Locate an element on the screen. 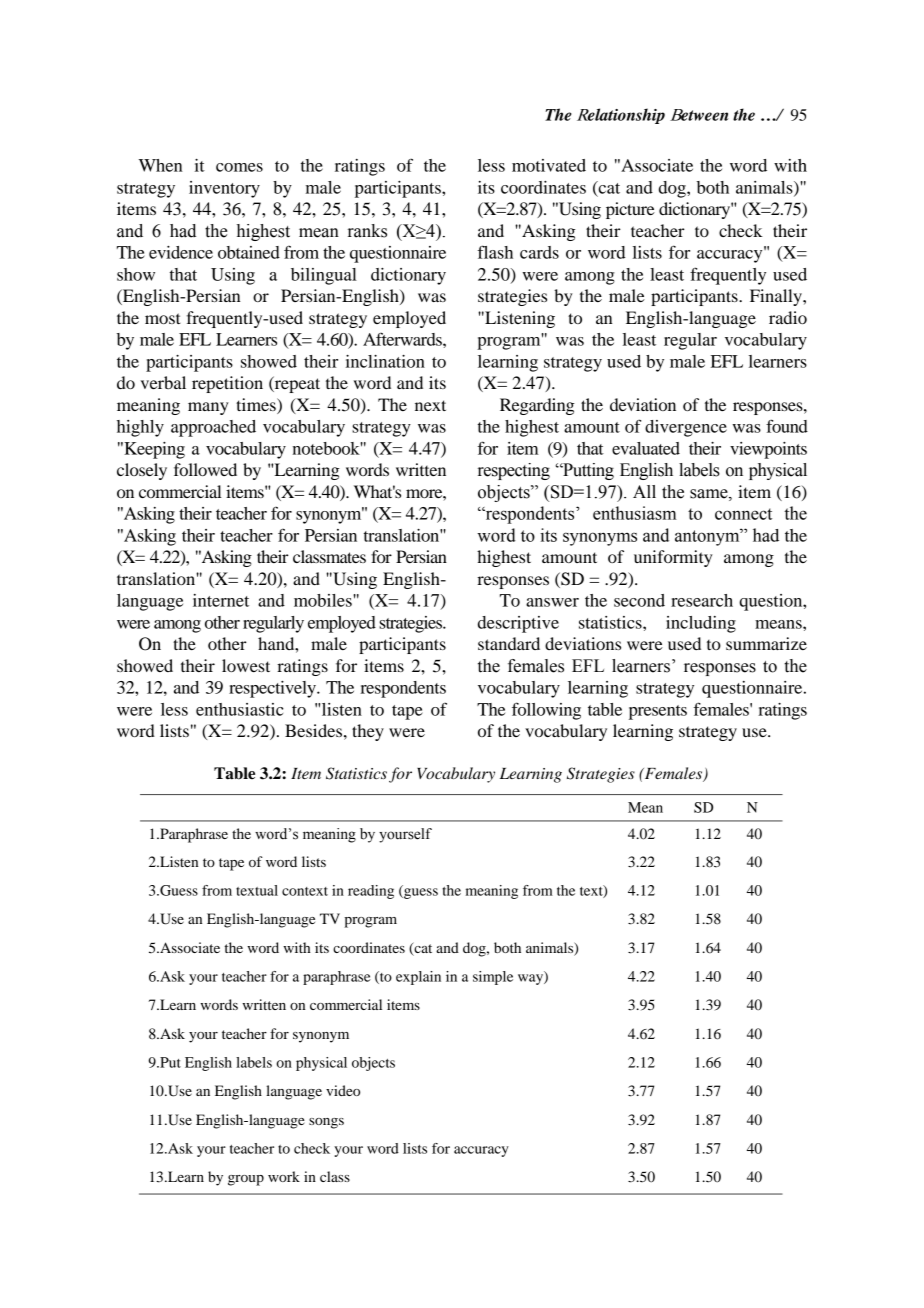 The width and height of the screenshot is (924, 1308). lowest is located at coordinates (246, 665).
